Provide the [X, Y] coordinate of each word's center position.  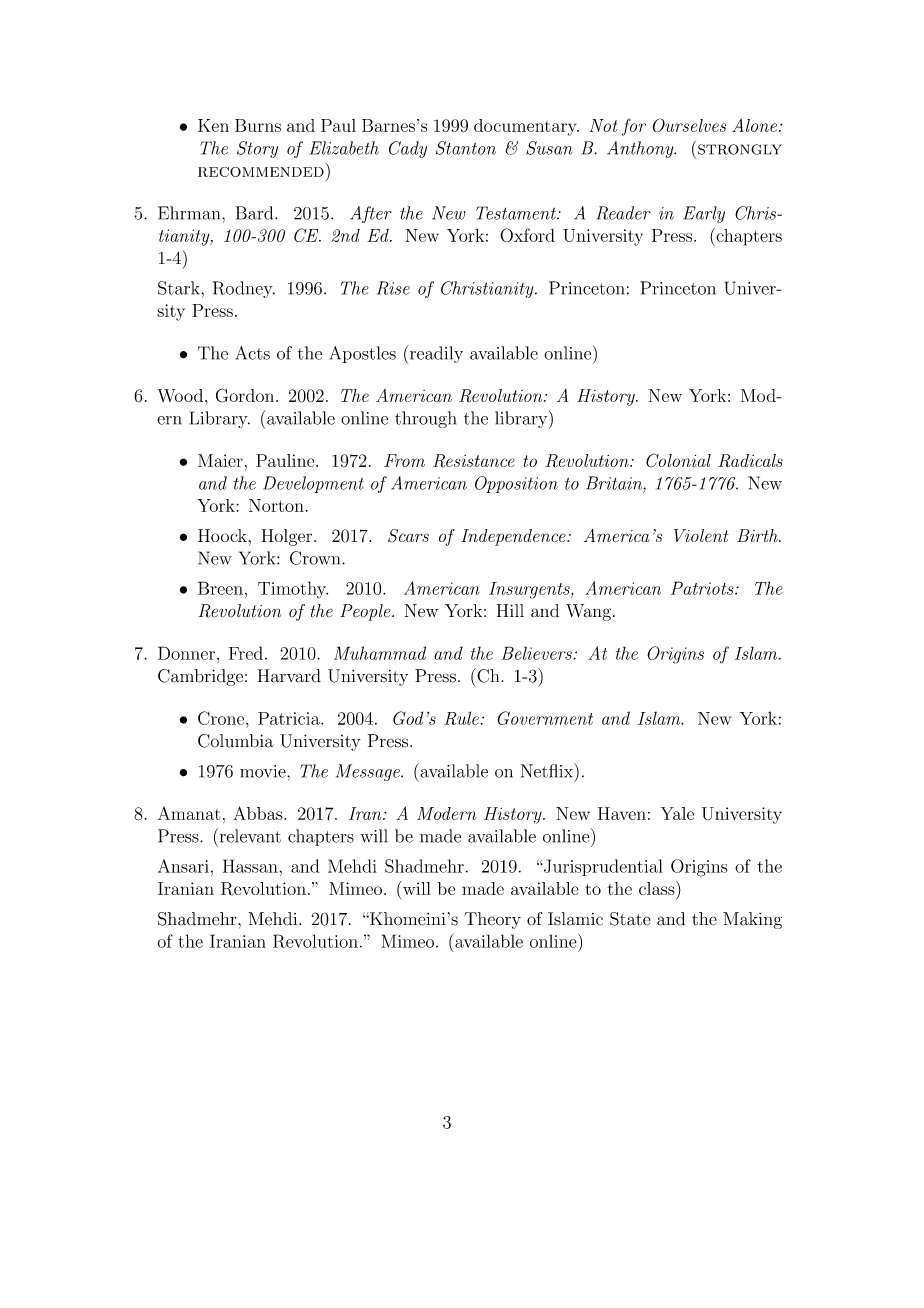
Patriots [703, 588]
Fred [246, 653]
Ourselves [689, 125]
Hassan [251, 866]
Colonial [678, 460]
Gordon [246, 395]
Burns [258, 125]
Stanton [466, 148]
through [425, 419]
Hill [510, 610]
